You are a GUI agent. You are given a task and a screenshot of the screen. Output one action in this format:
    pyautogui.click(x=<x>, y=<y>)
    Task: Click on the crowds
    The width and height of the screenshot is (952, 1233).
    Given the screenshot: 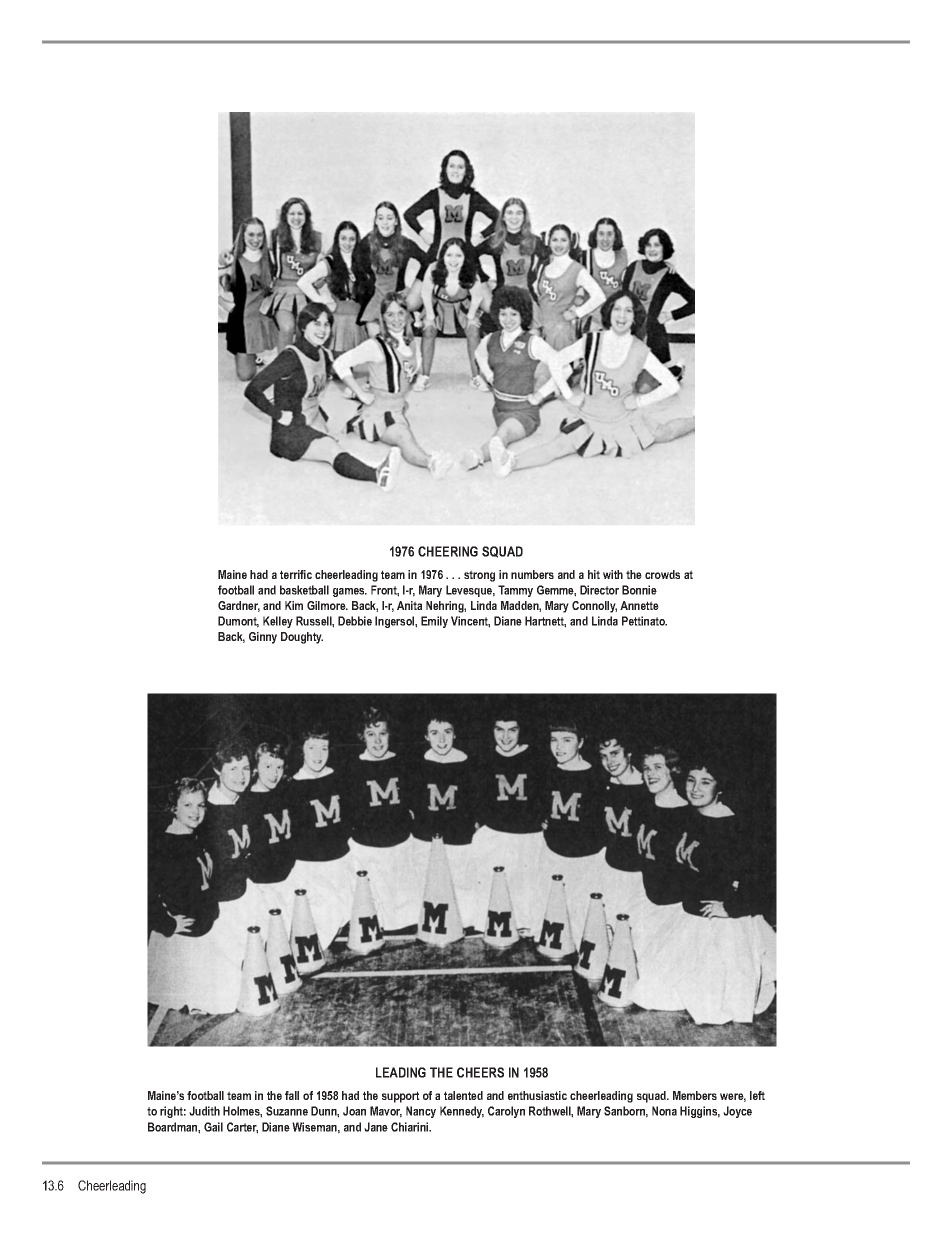 What is the action you would take?
    pyautogui.click(x=662, y=574)
